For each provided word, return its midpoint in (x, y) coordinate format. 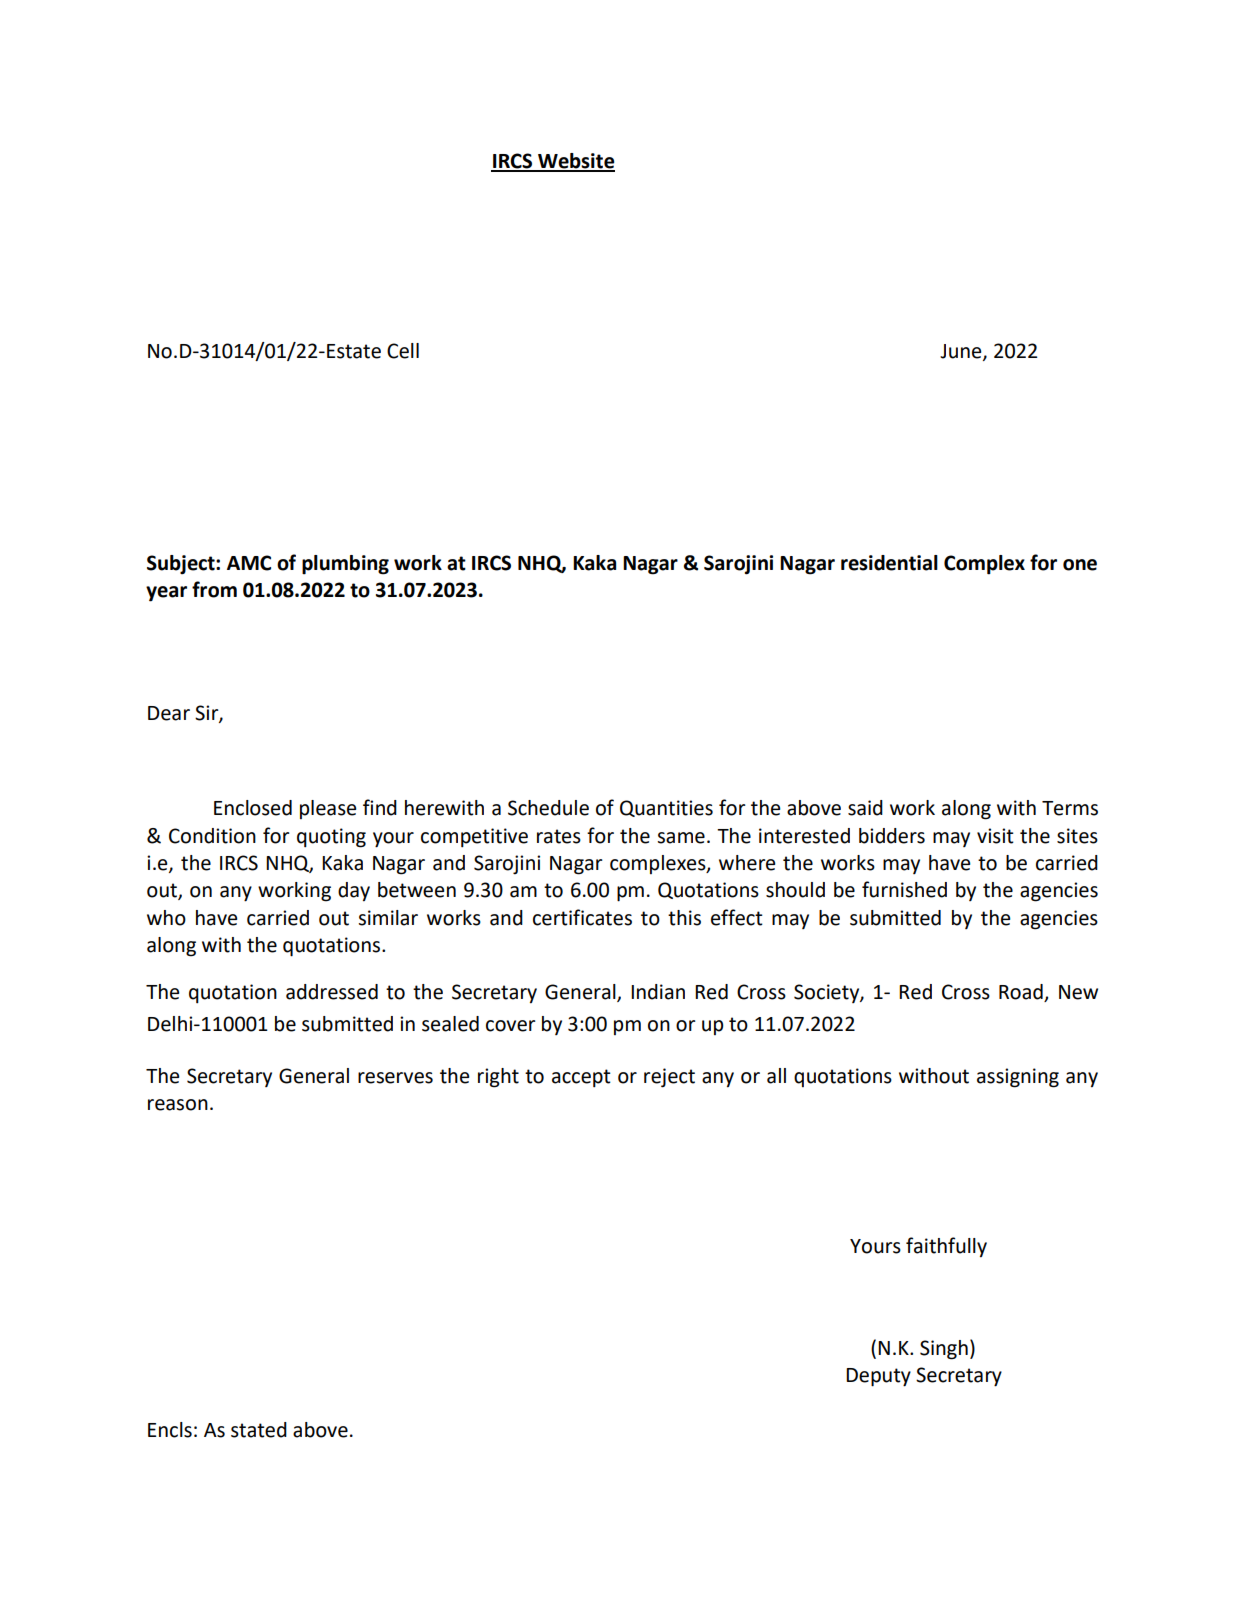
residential (889, 563)
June (962, 352)
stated (259, 1430)
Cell (403, 351)
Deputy (878, 1377)
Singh (944, 1350)
